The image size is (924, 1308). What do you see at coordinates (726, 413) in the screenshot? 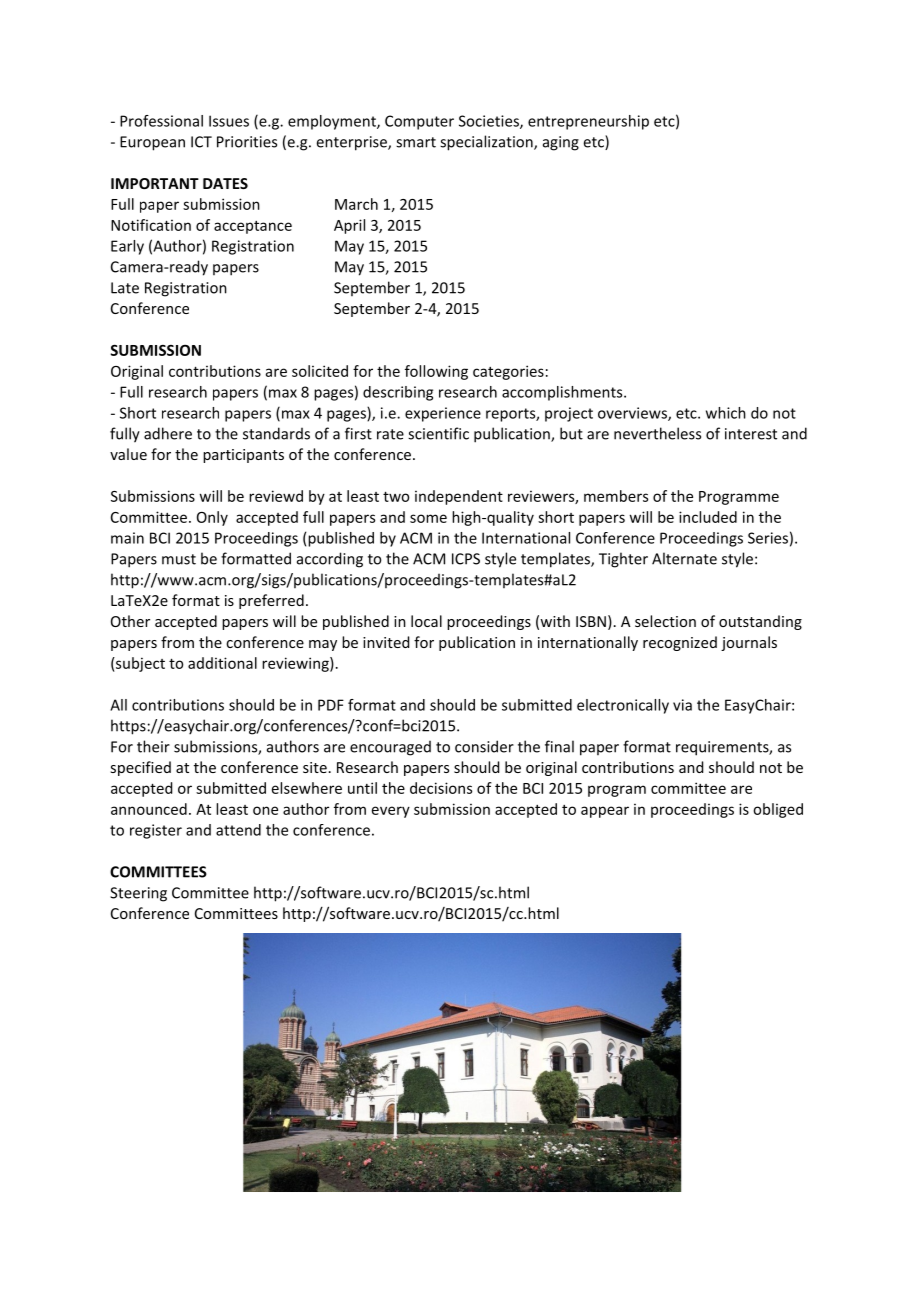
I see `which` at bounding box center [726, 413].
